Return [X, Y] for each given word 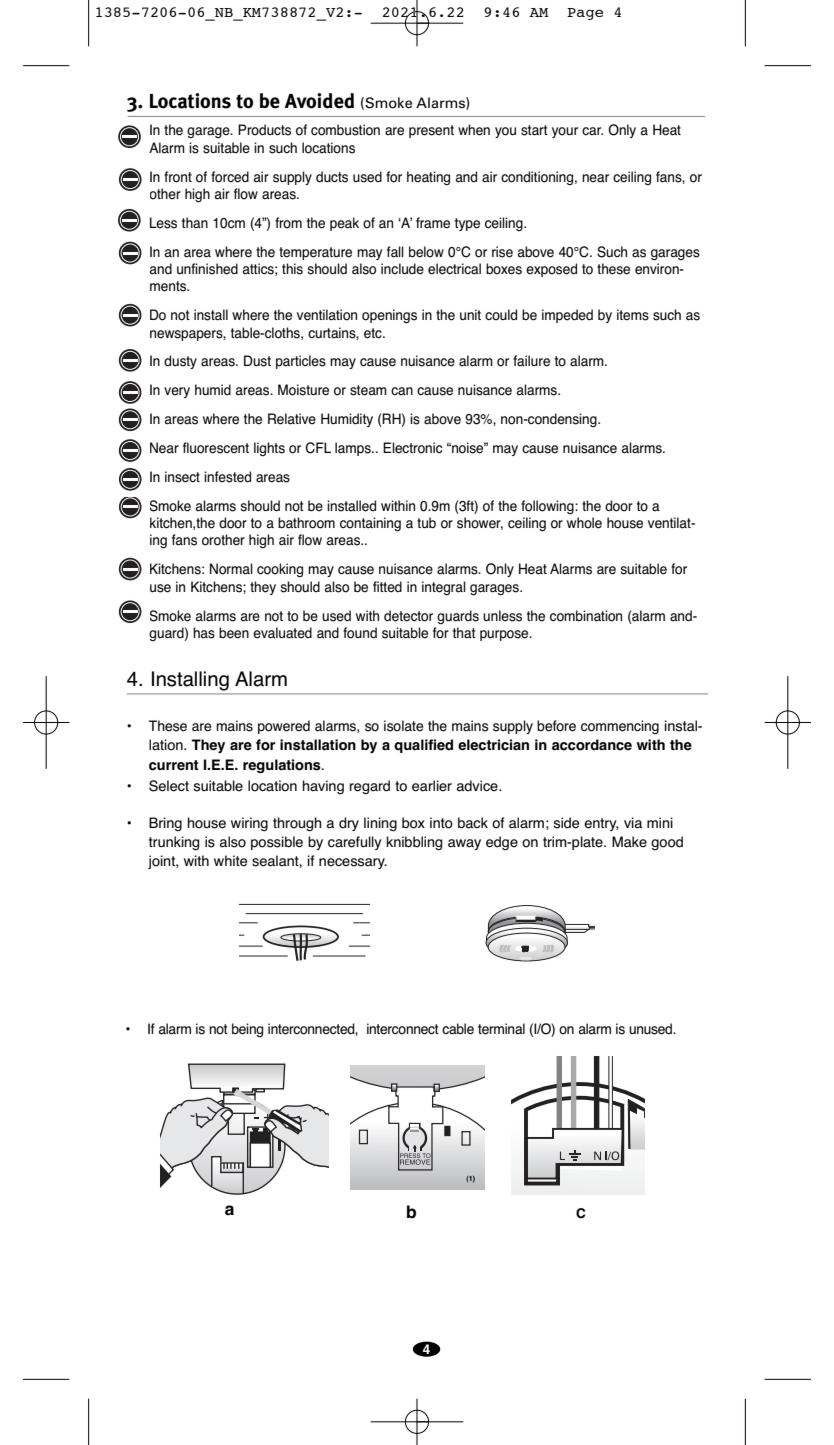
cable [458, 1029]
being [247, 1030]
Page [585, 14]
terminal [501, 1029]
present [431, 131]
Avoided [319, 101]
